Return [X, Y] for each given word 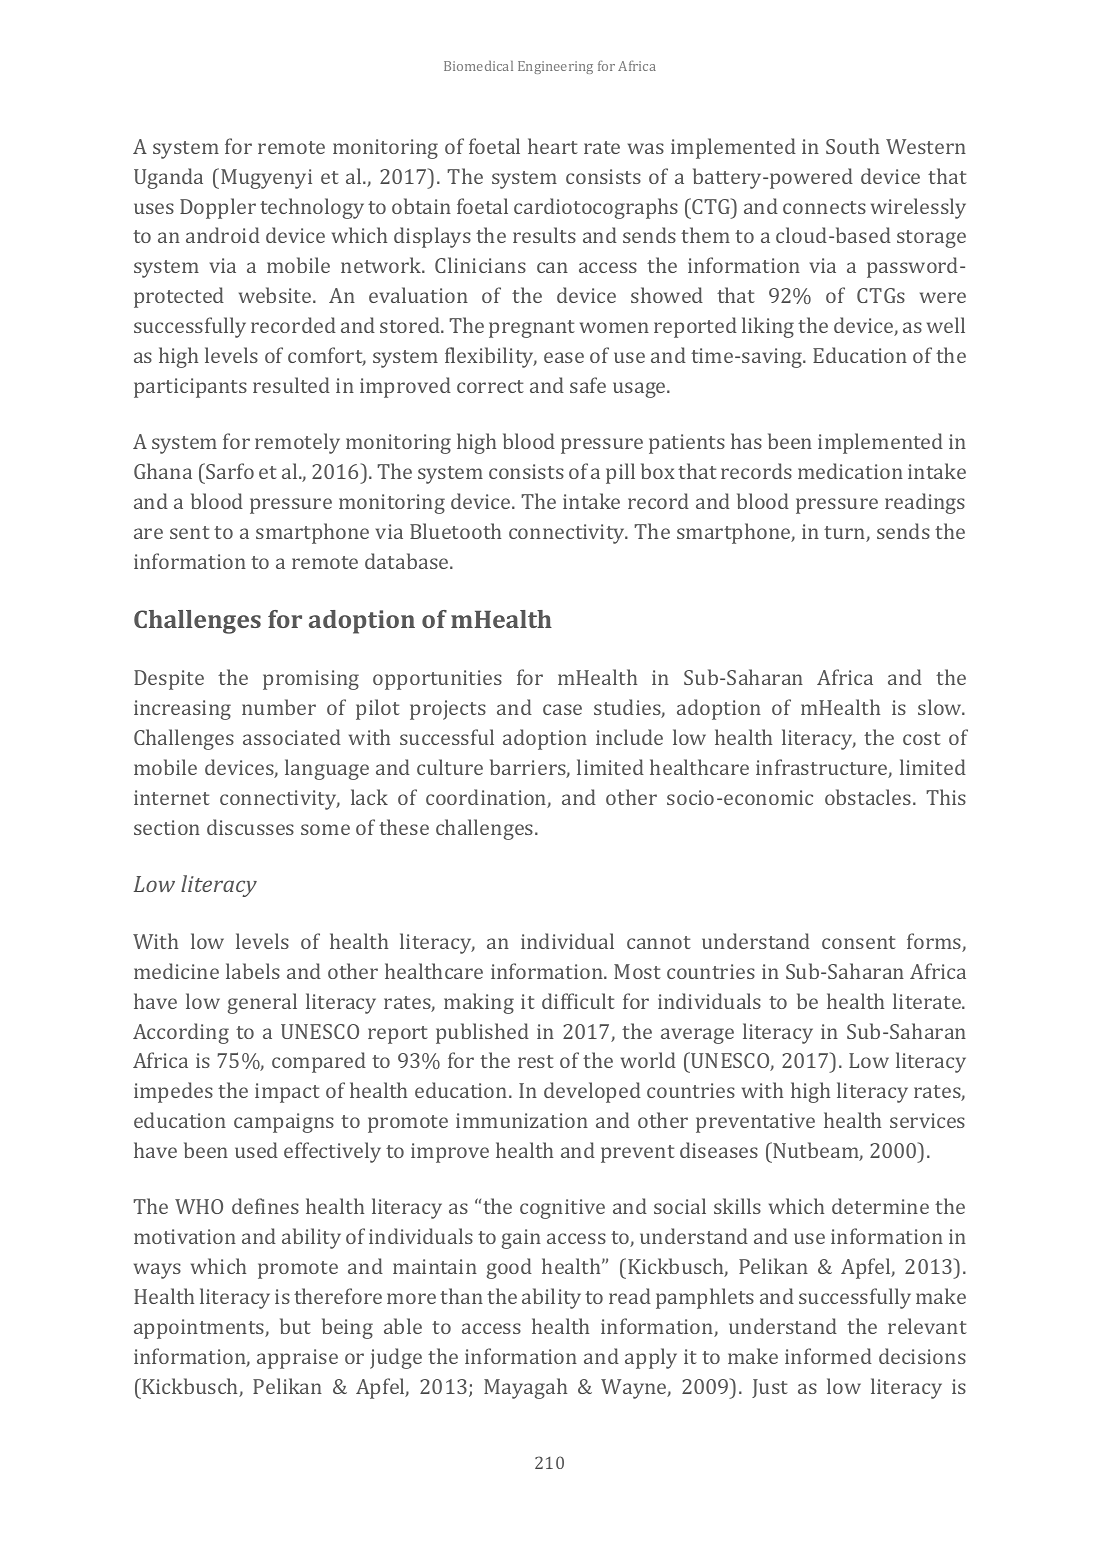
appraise [297, 1359]
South [852, 146]
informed [828, 1356]
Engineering [555, 67]
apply [651, 1358]
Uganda [168, 178]
